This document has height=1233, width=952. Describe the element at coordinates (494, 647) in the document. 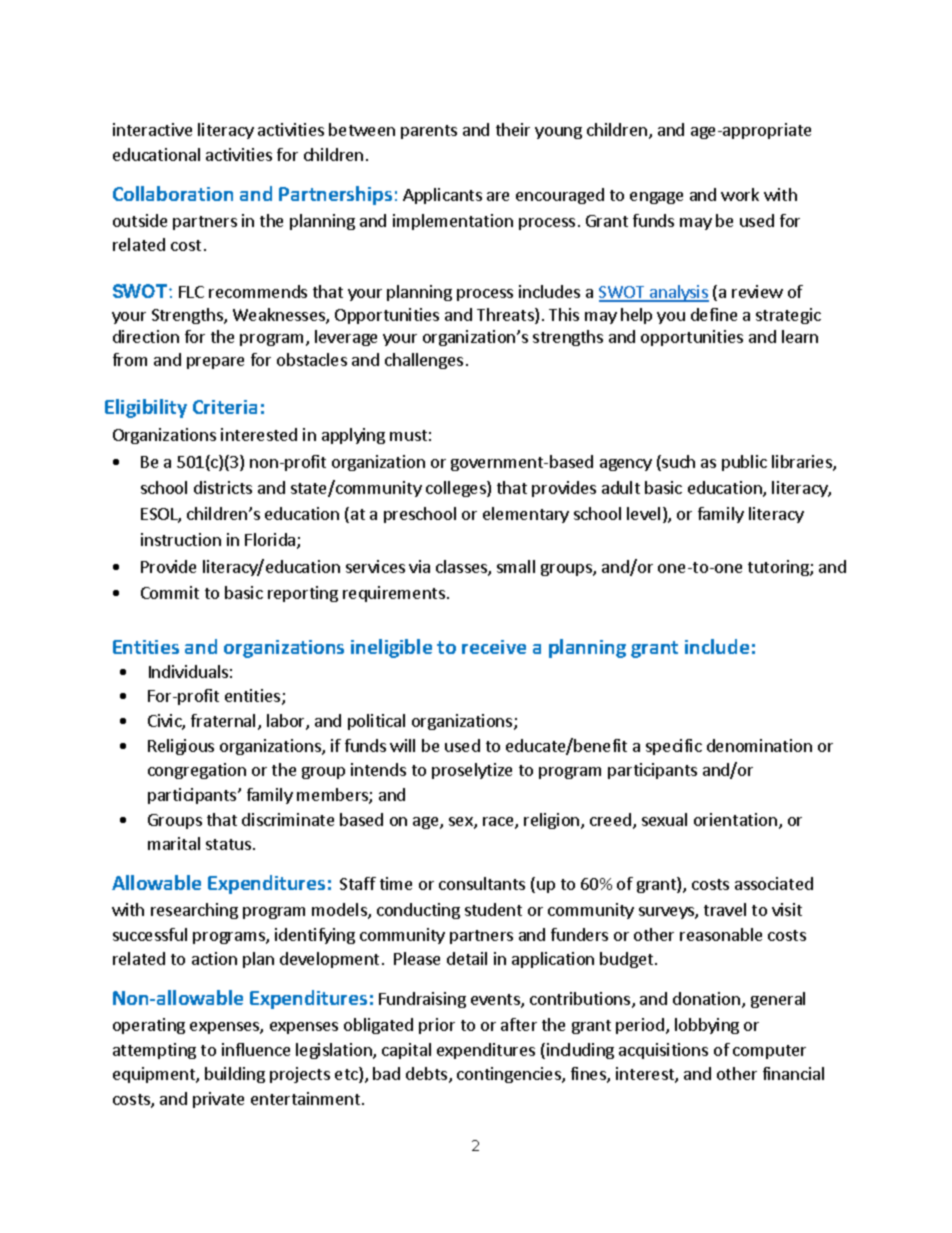

I see `receive` at that location.
